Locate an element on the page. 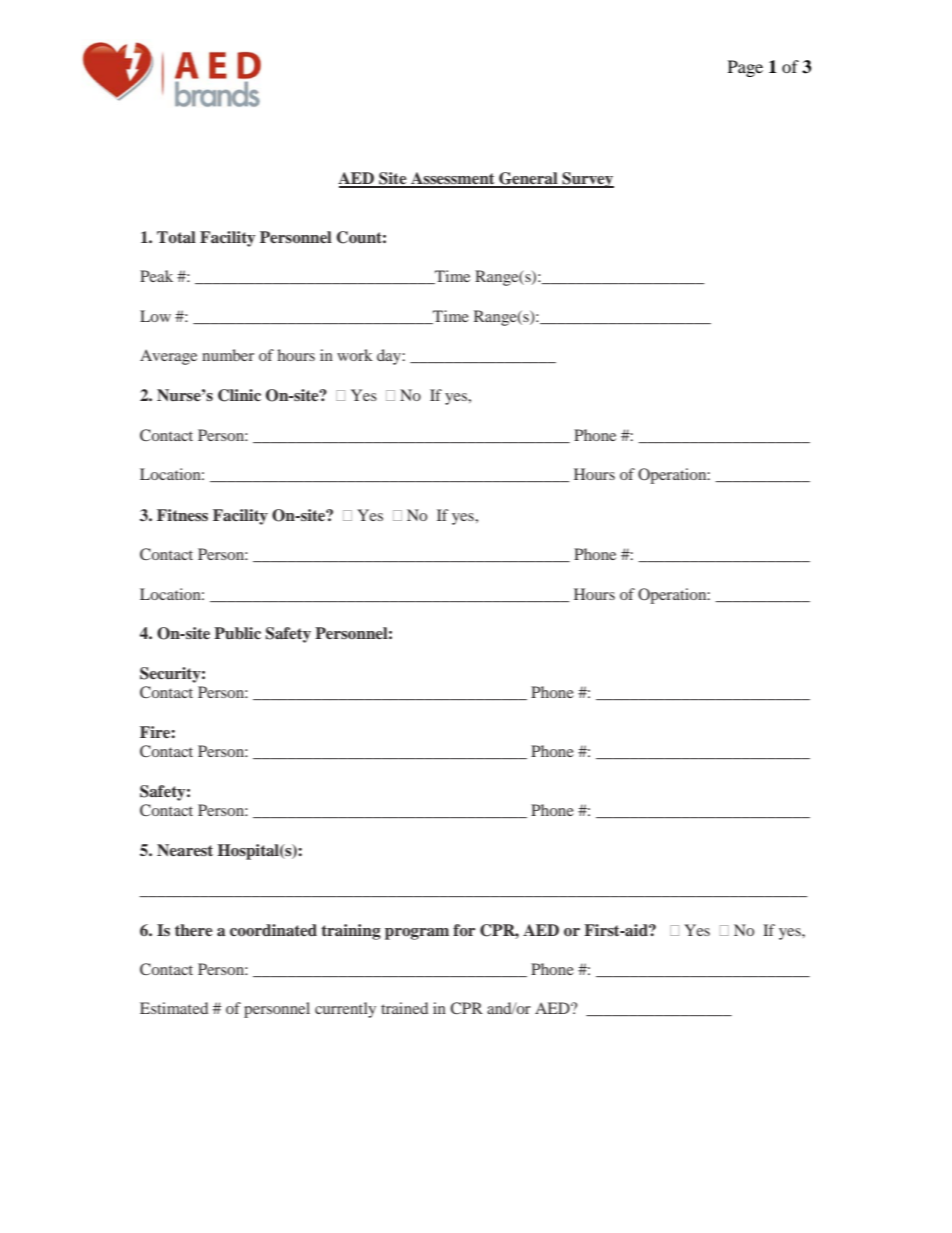  Fitness is located at coordinates (182, 515).
